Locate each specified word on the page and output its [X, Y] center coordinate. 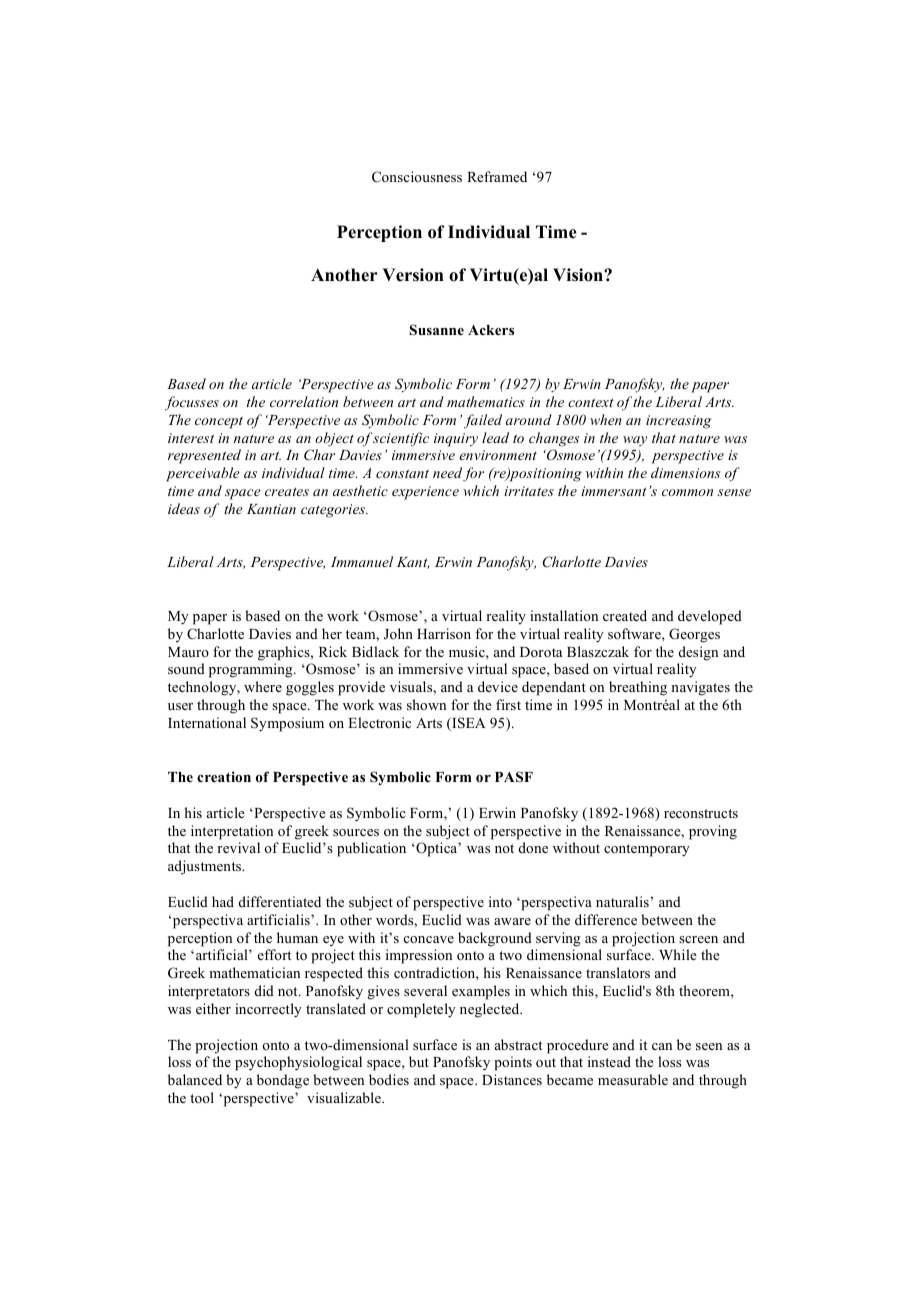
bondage [283, 1081]
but [419, 1061]
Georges [694, 635]
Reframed [497, 176]
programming [252, 670]
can [662, 1046]
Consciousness [417, 176]
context [591, 402]
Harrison [444, 633]
